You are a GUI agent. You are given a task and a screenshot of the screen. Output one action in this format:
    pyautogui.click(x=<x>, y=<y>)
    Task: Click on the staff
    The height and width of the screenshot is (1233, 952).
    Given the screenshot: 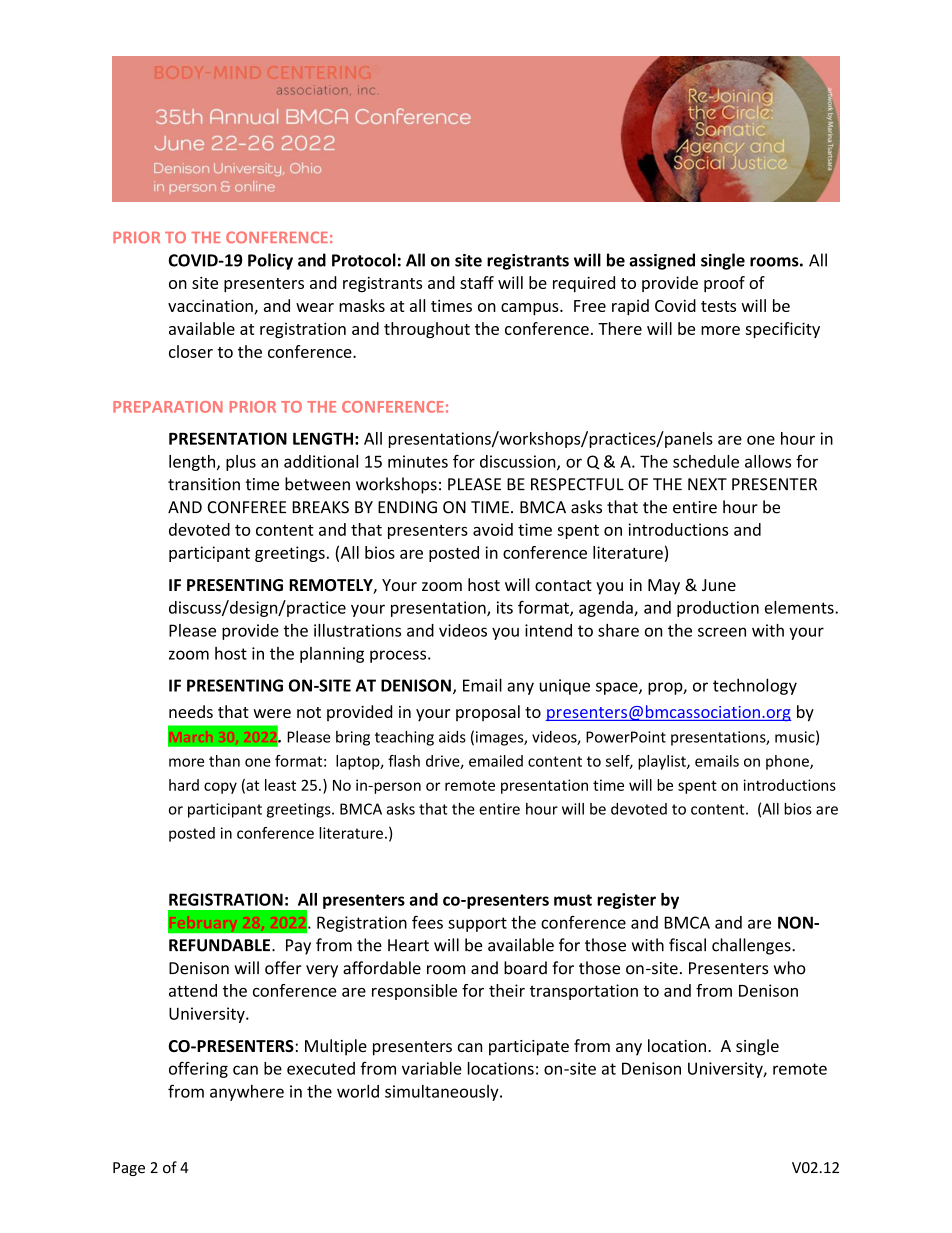 What is the action you would take?
    pyautogui.click(x=477, y=282)
